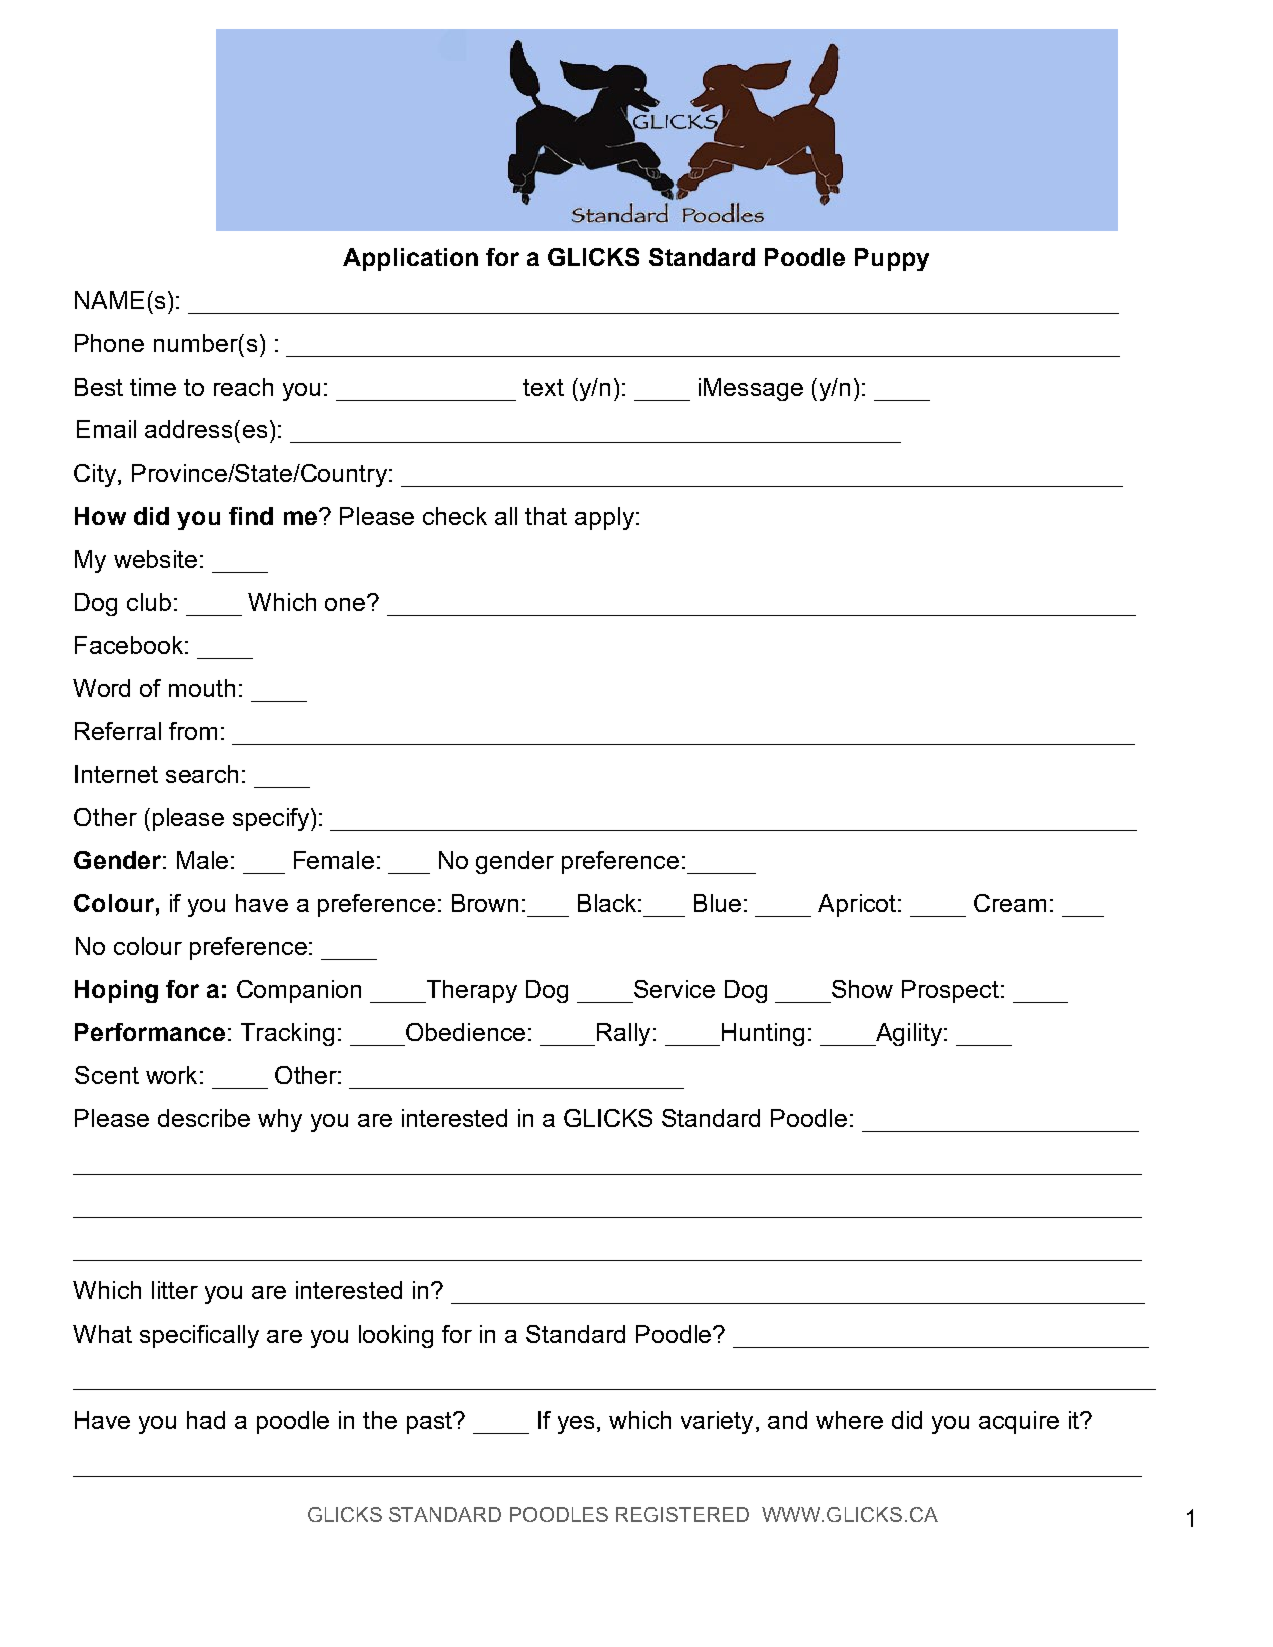 This screenshot has width=1273, height=1647. I want to click on Prospect, so click(950, 991).
